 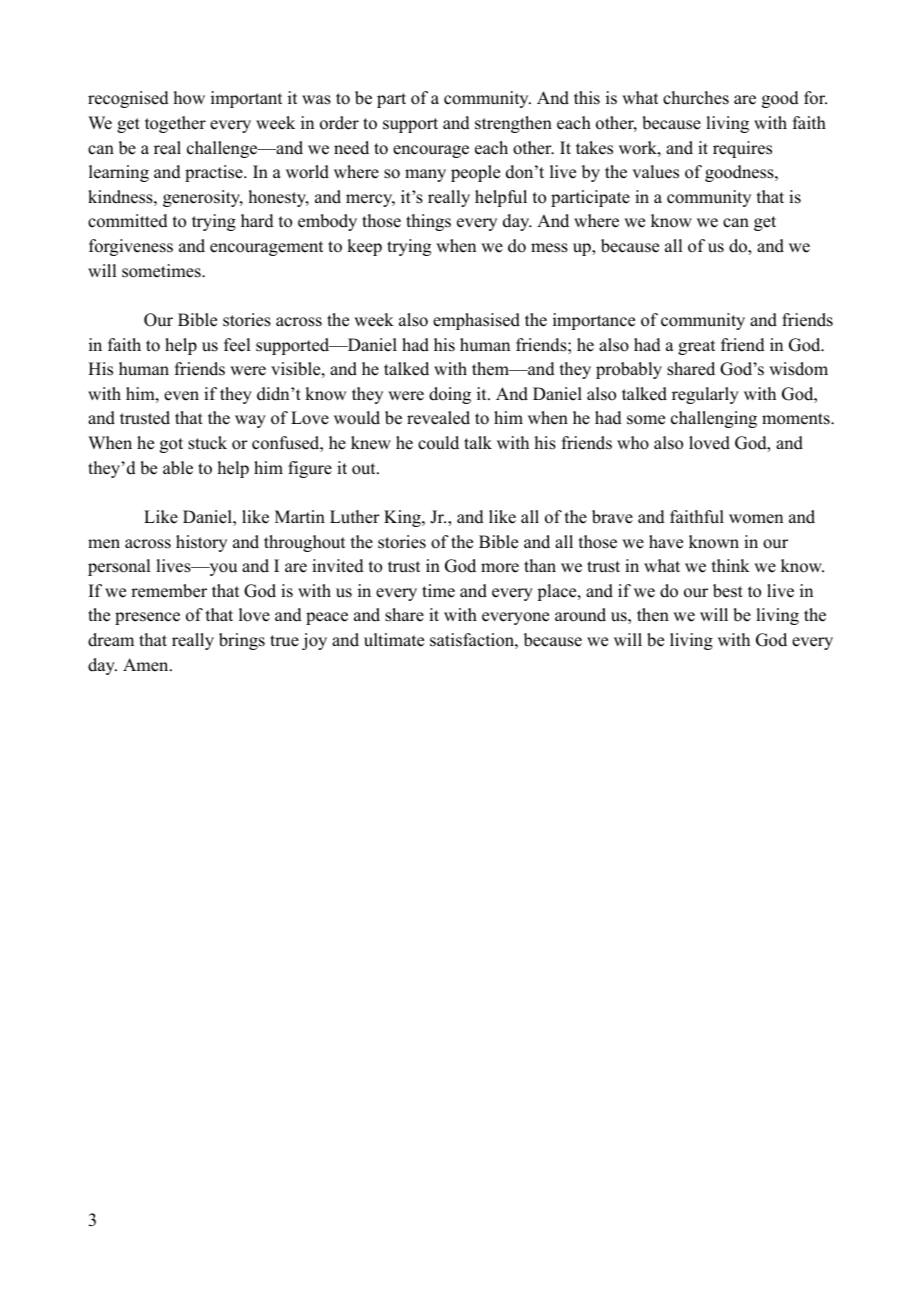 What do you see at coordinates (242, 641) in the screenshot?
I see `brings` at bounding box center [242, 641].
